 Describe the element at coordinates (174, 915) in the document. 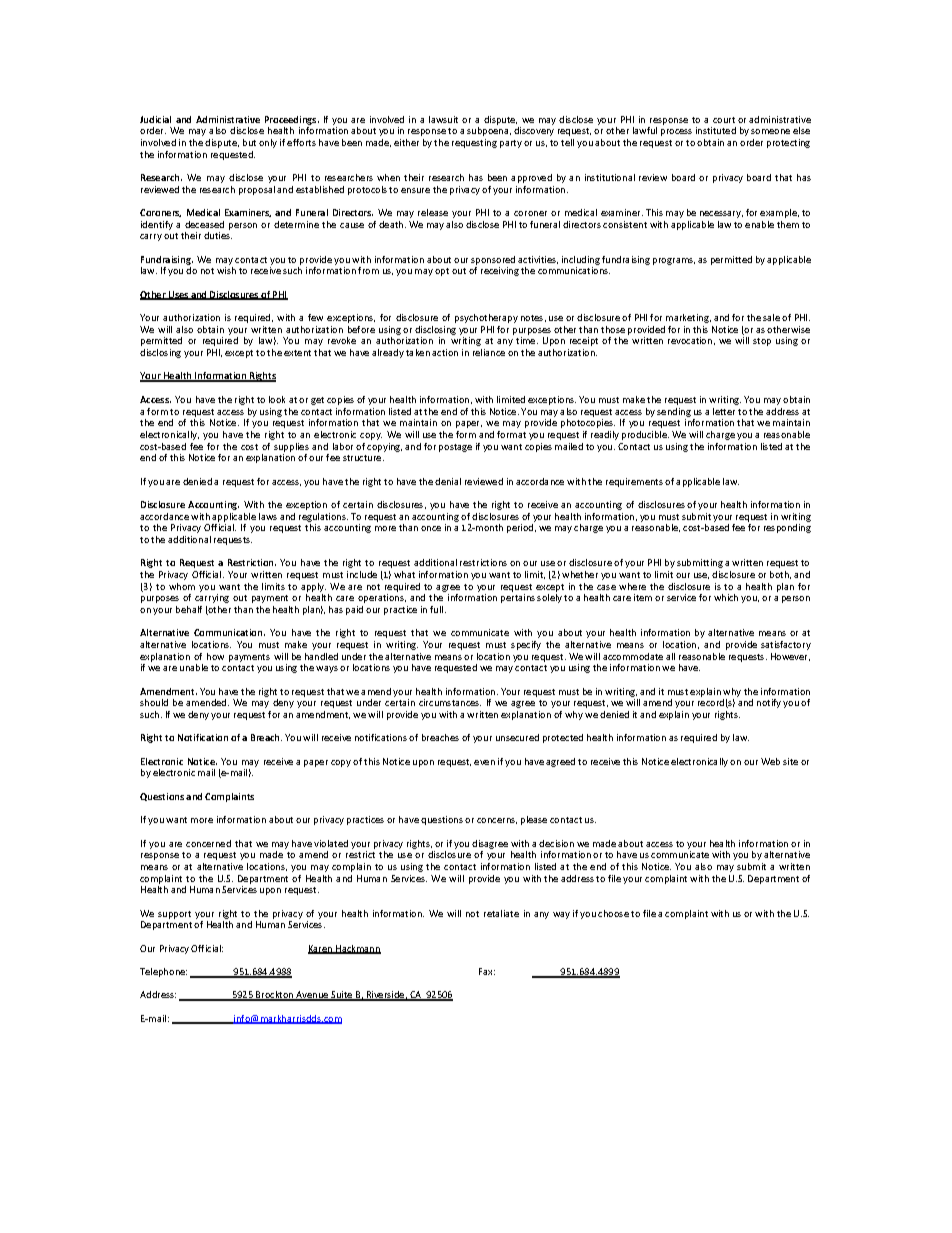

I see `support` at that location.
